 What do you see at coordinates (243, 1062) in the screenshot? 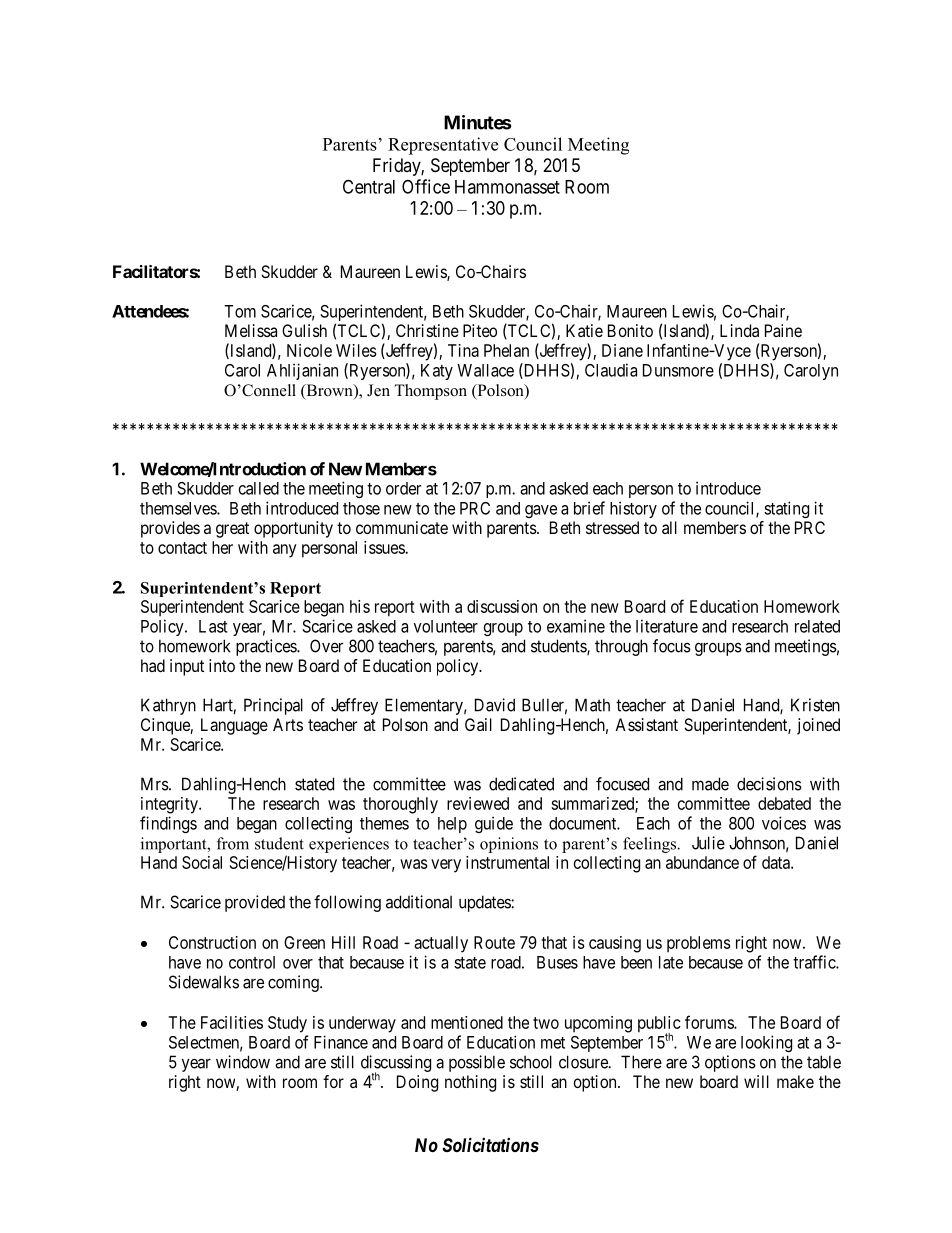
I see `window` at bounding box center [243, 1062].
